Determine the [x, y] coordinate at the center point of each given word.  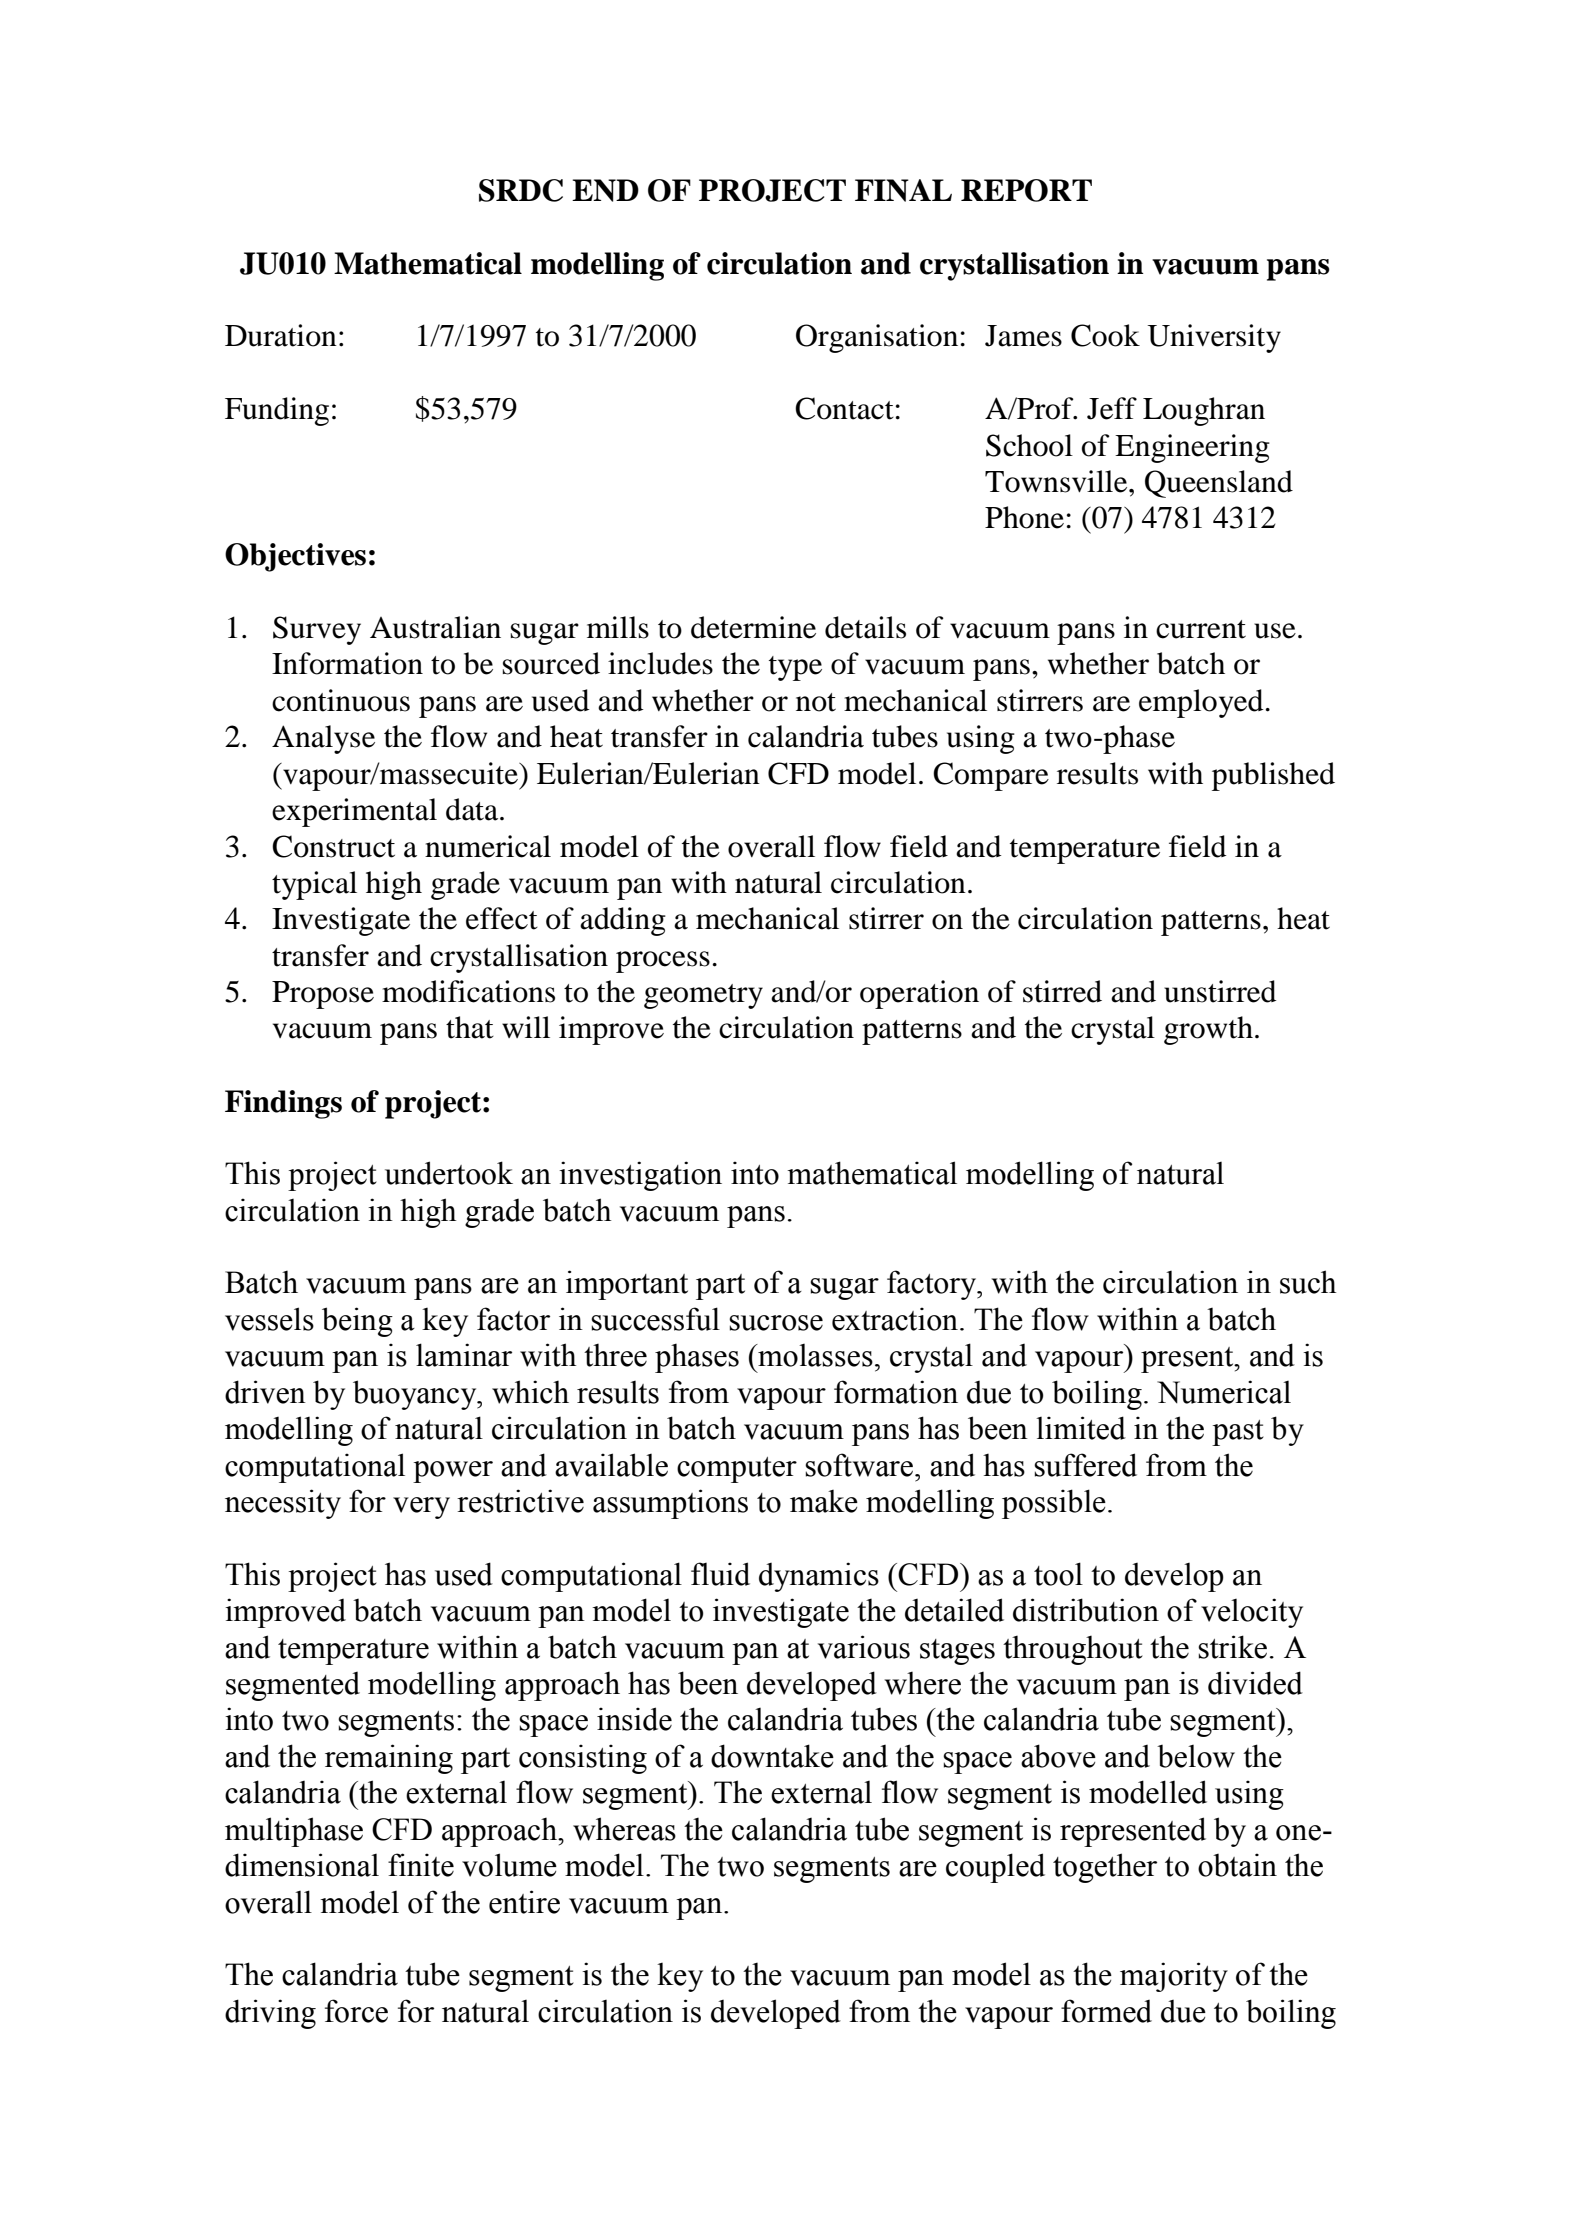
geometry [703, 996]
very [421, 1508]
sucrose [776, 1323]
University [1214, 338]
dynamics [819, 1577]
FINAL [903, 190]
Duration [281, 335]
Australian [435, 627]
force [356, 2011]
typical [314, 885]
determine [753, 627]
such [1308, 1282]
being [357, 1322]
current [1201, 629]
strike [1232, 1647]
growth [1208, 1030]
